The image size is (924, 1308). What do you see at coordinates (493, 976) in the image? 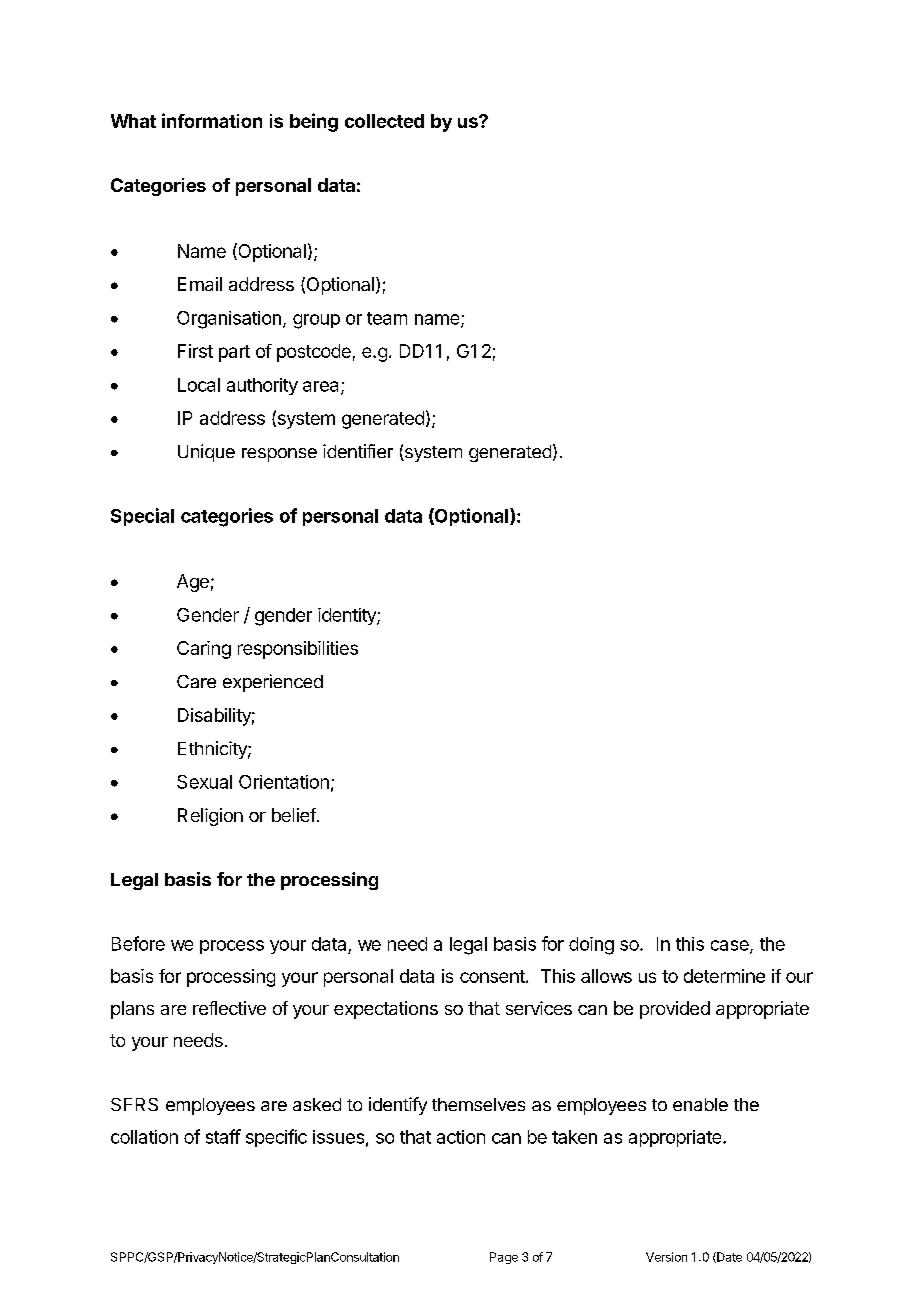
I see `consent` at bounding box center [493, 976].
